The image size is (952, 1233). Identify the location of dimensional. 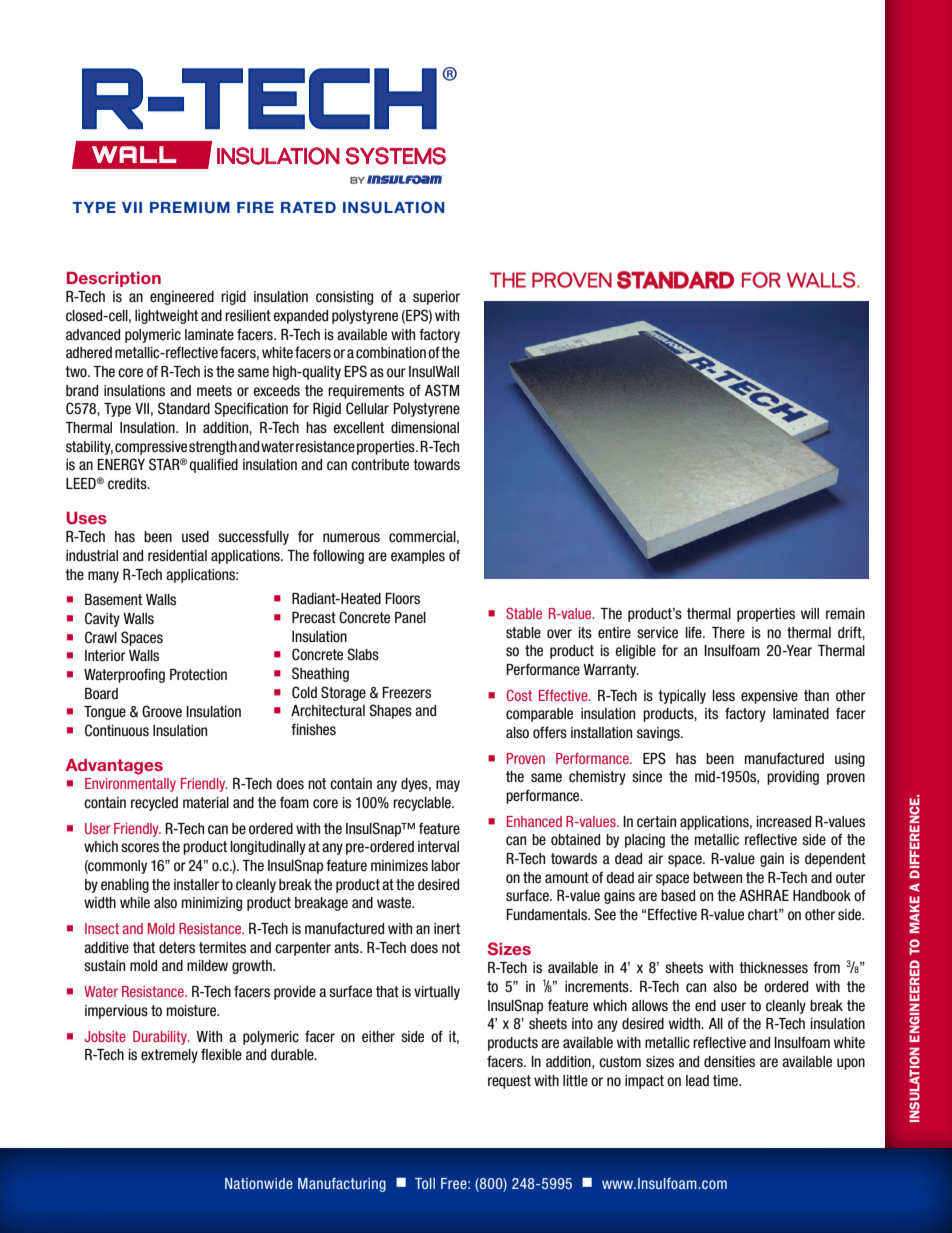
(425, 428).
